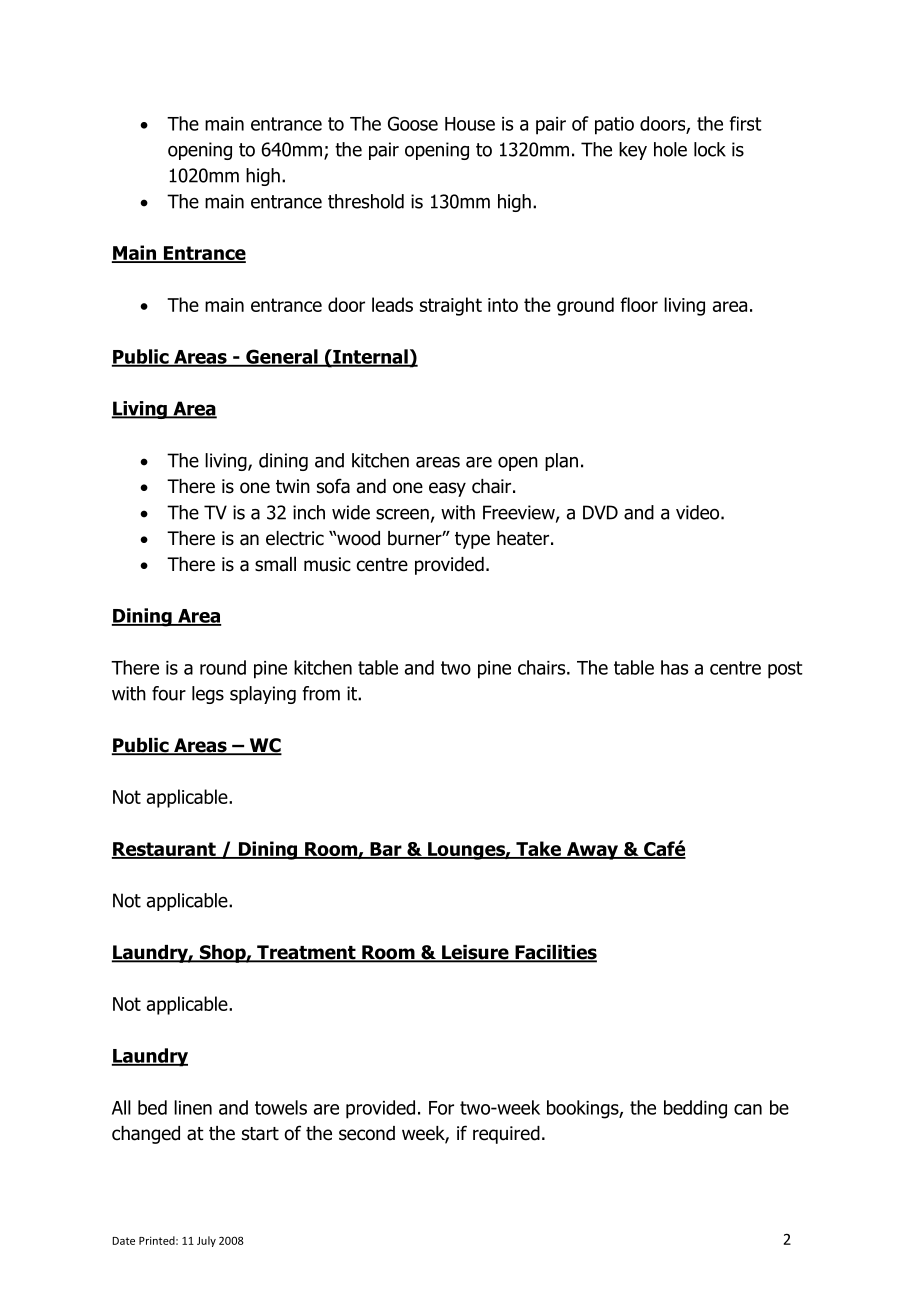  I want to click on video, so click(699, 512).
